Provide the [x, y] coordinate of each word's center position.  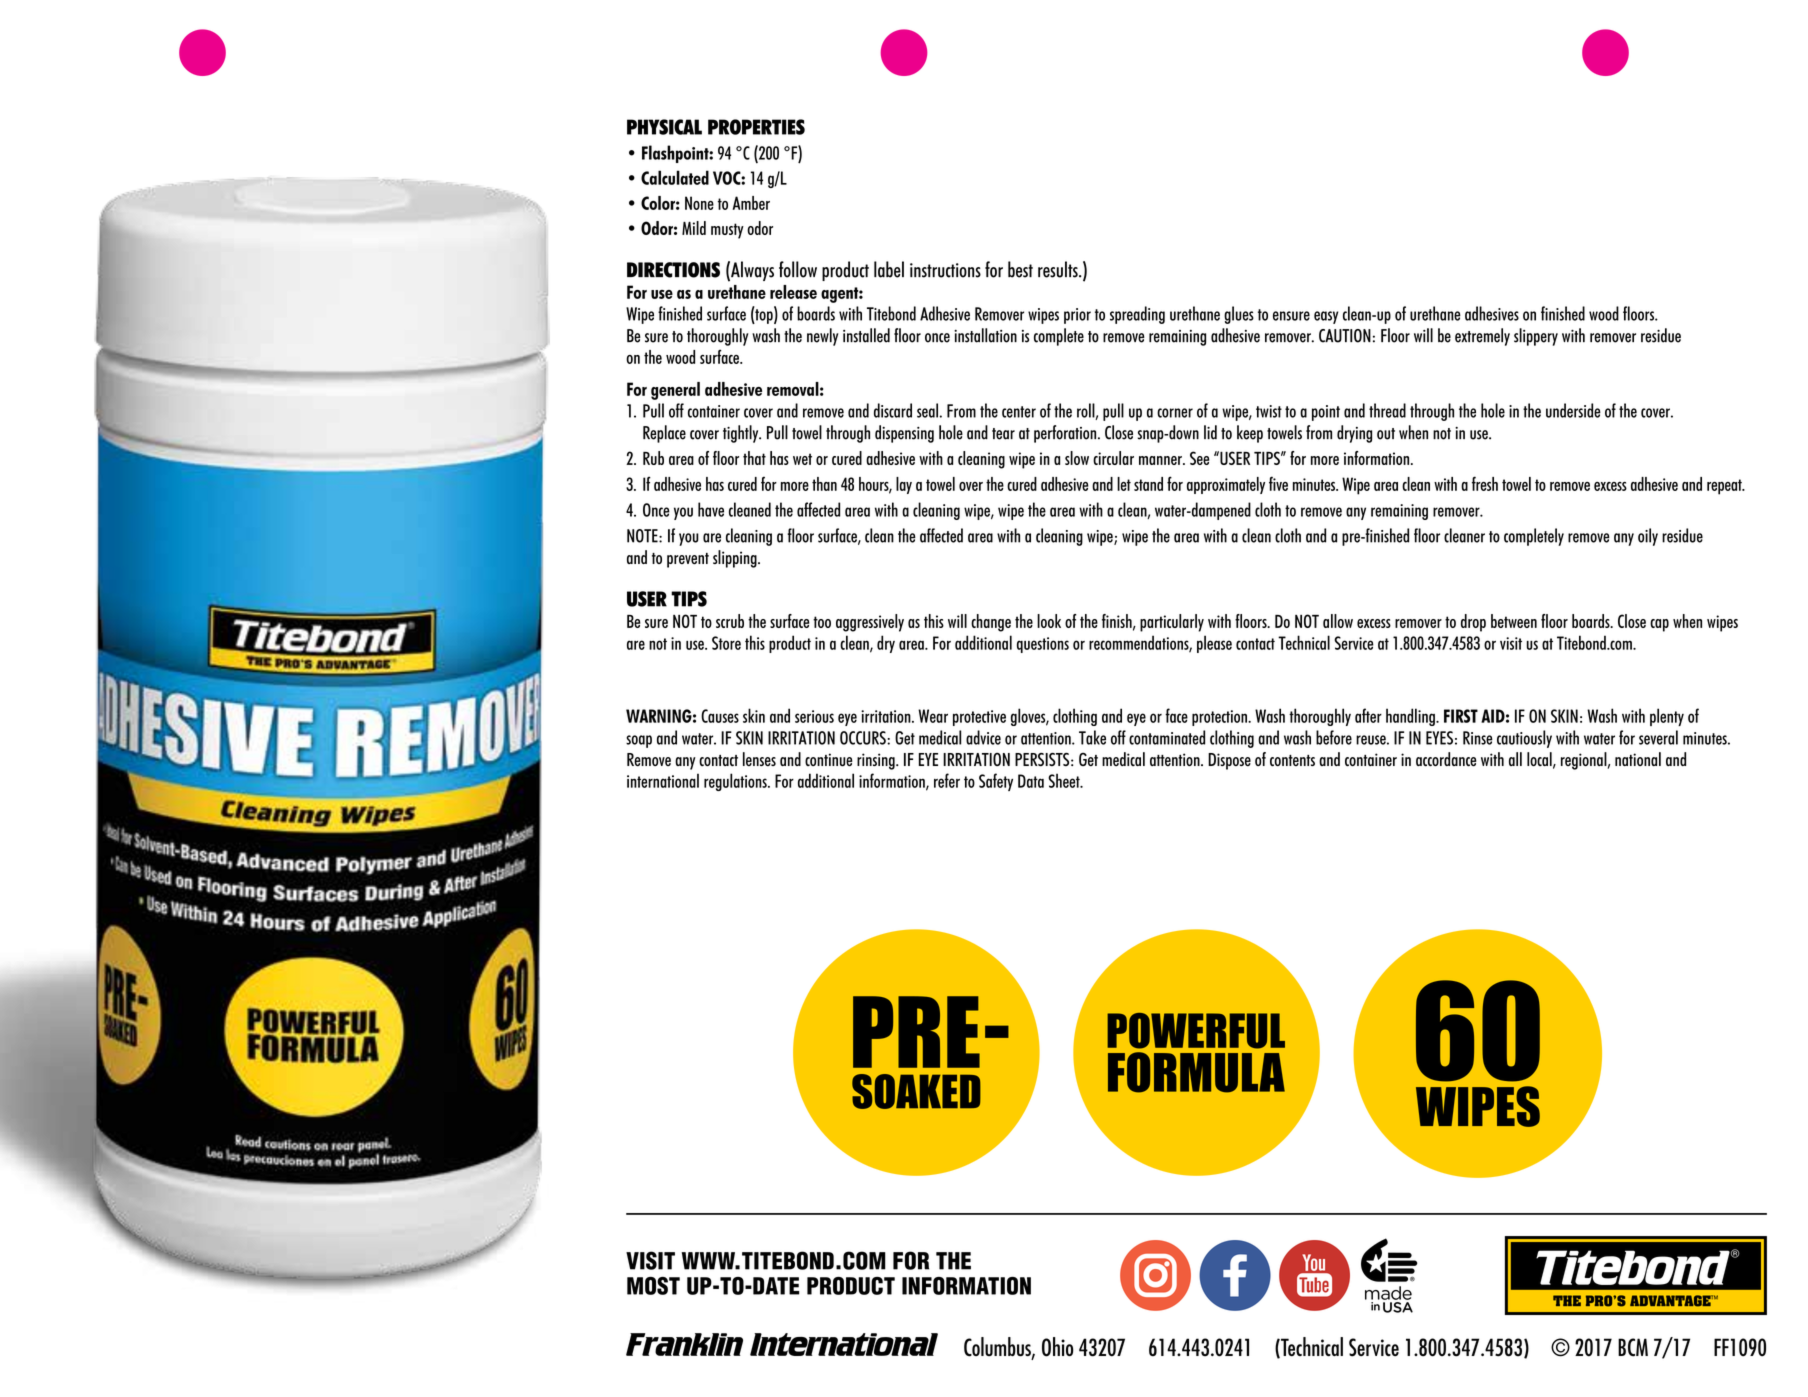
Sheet [1065, 780]
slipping [736, 559]
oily [1648, 537]
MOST [653, 1286]
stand [1148, 484]
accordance [1446, 759]
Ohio [1057, 1347]
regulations [736, 782]
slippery [1536, 337]
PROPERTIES [756, 127]
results [1059, 269]
